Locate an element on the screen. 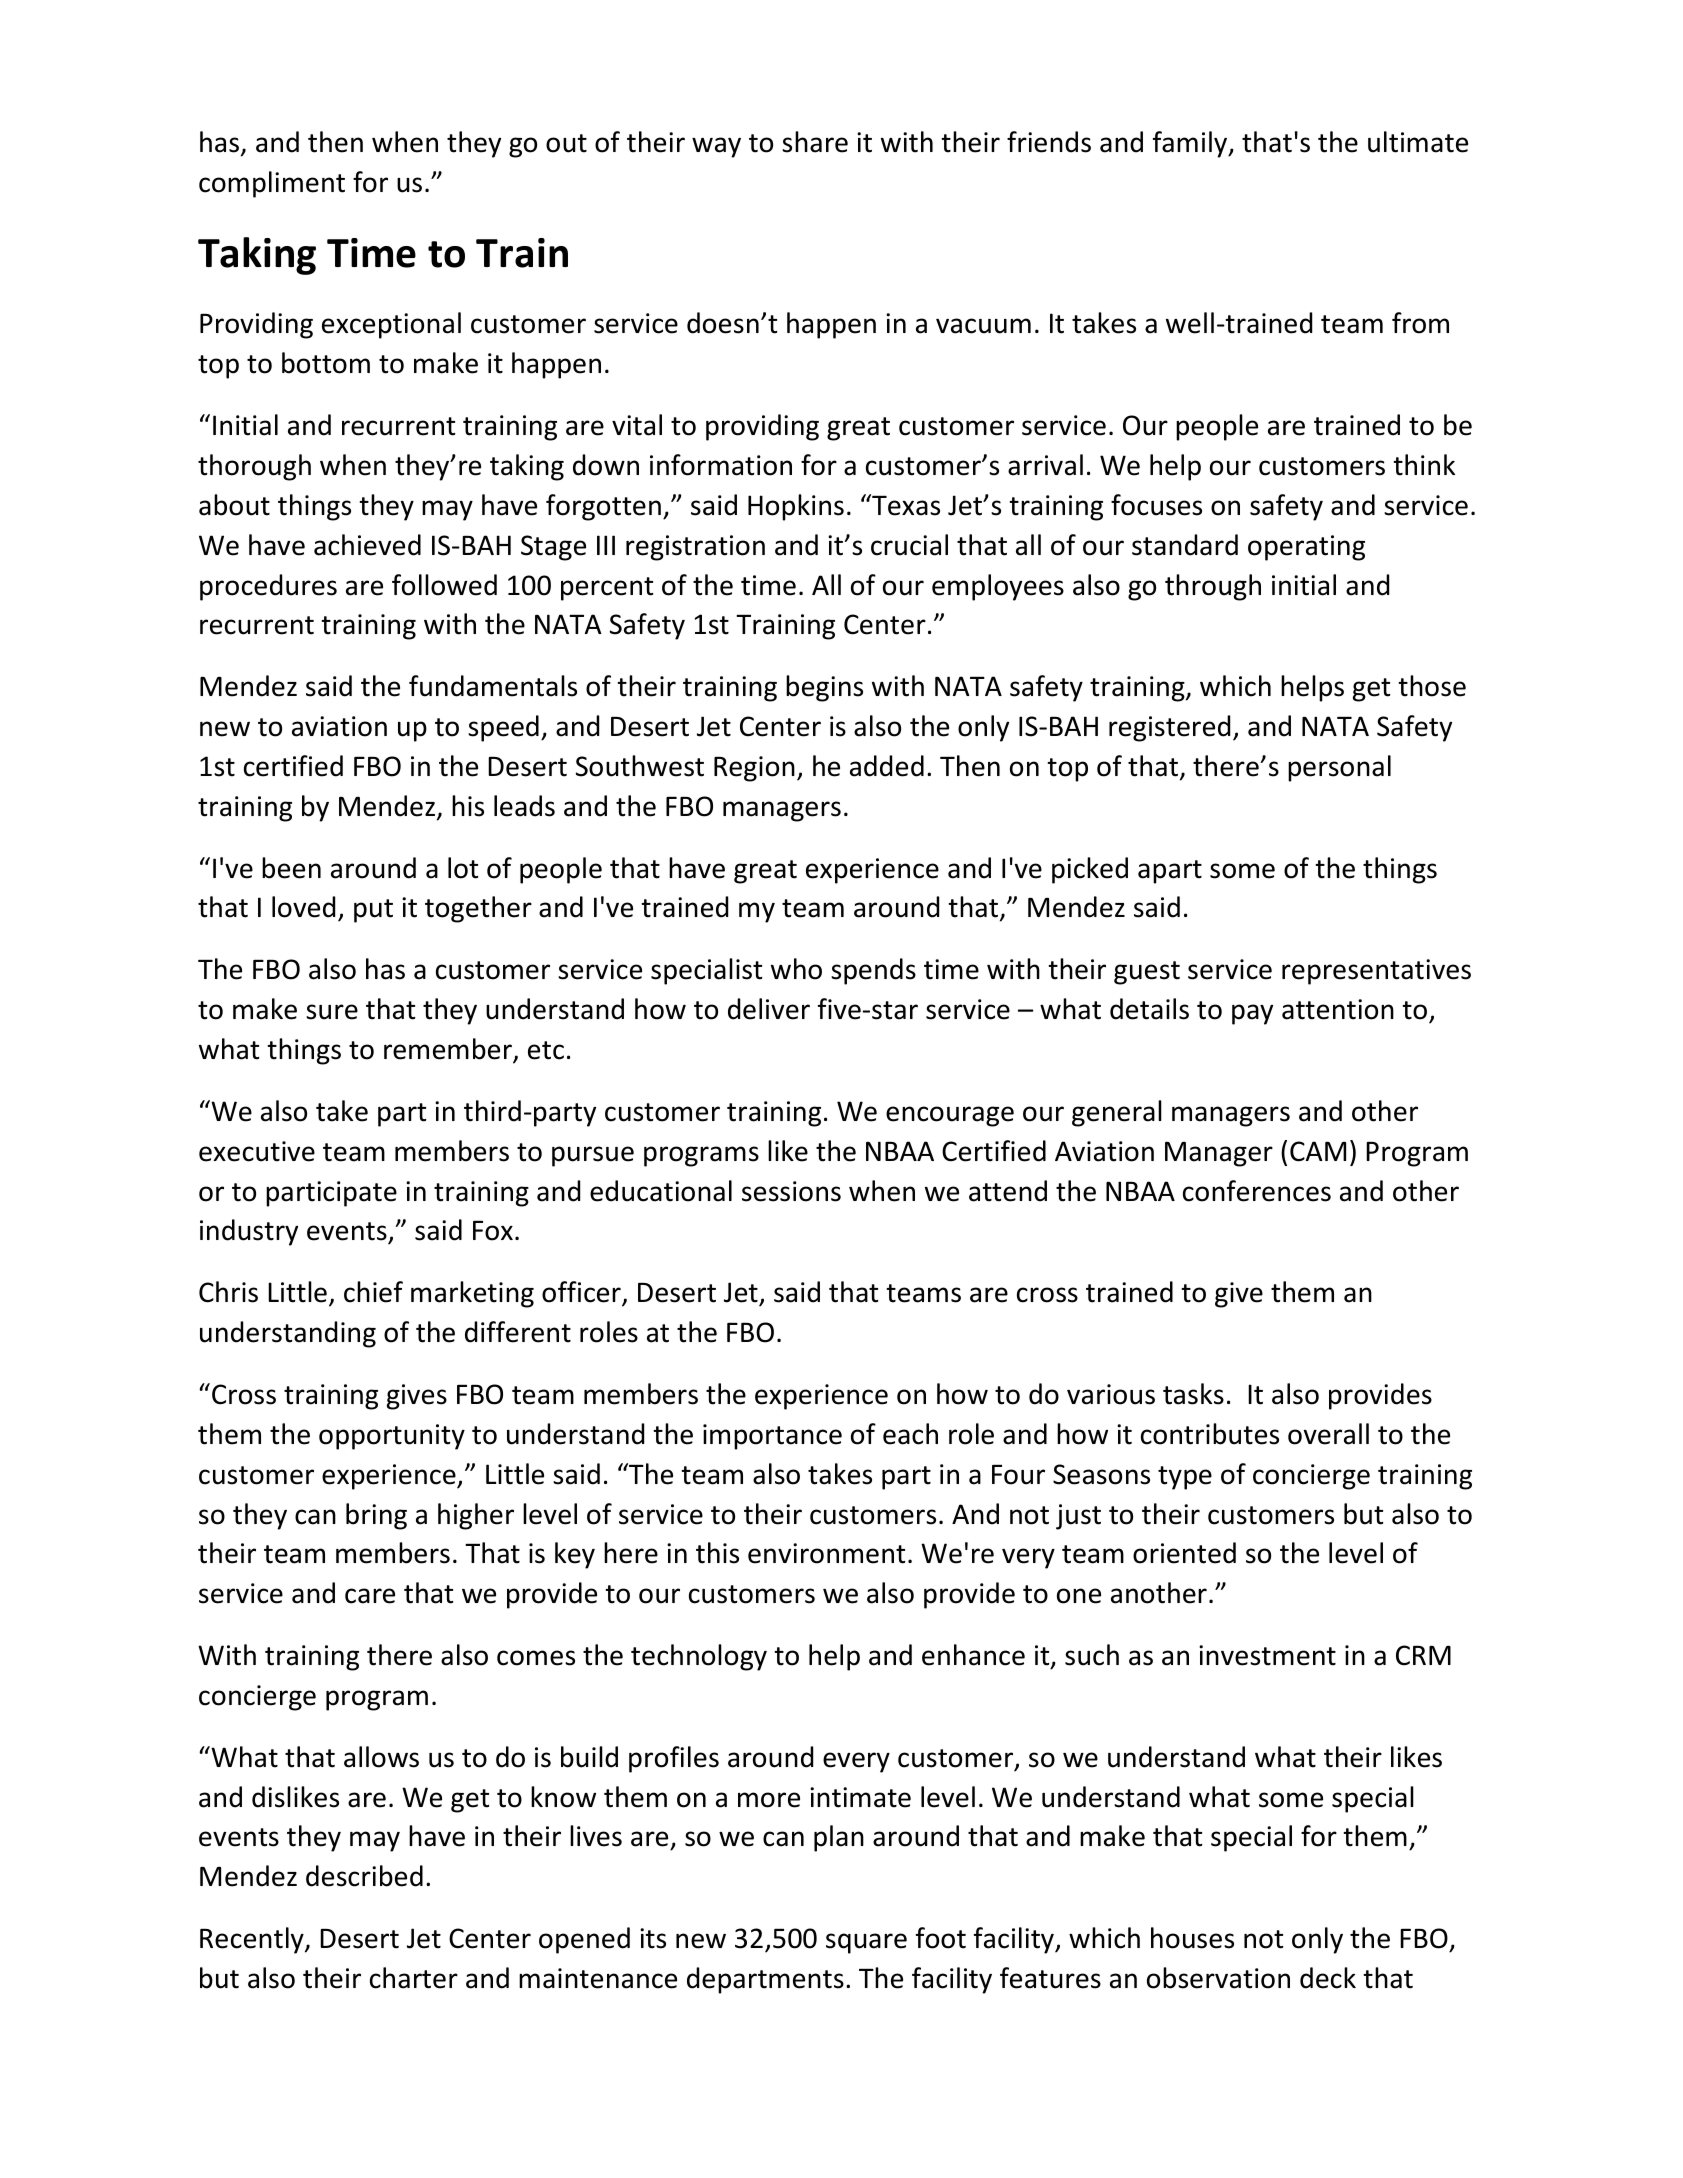  environment is located at coordinates (826, 1553).
